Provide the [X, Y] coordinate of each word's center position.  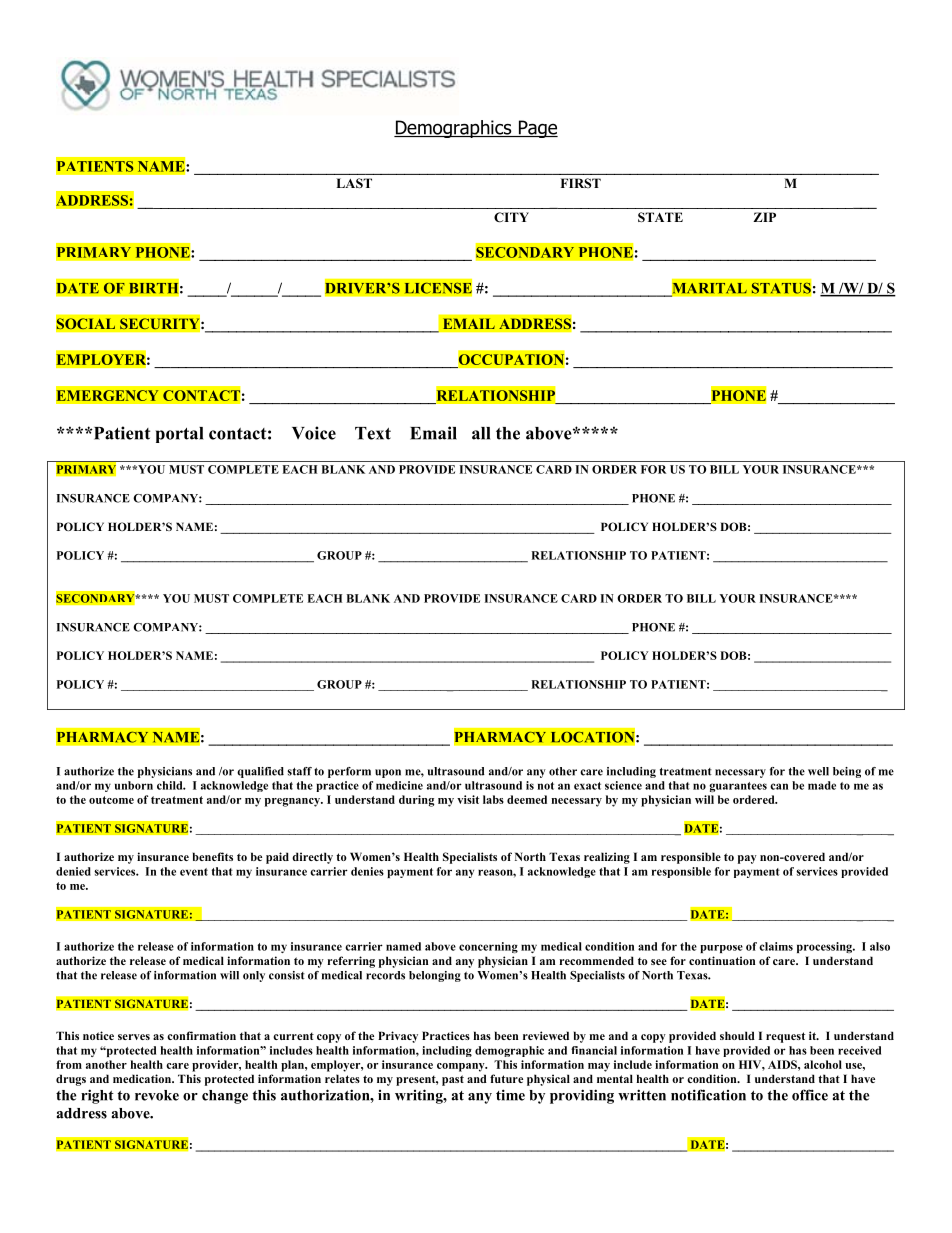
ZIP [764, 217]
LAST [354, 183]
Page [537, 129]
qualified [260, 772]
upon [388, 773]
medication [143, 1078]
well [818, 771]
